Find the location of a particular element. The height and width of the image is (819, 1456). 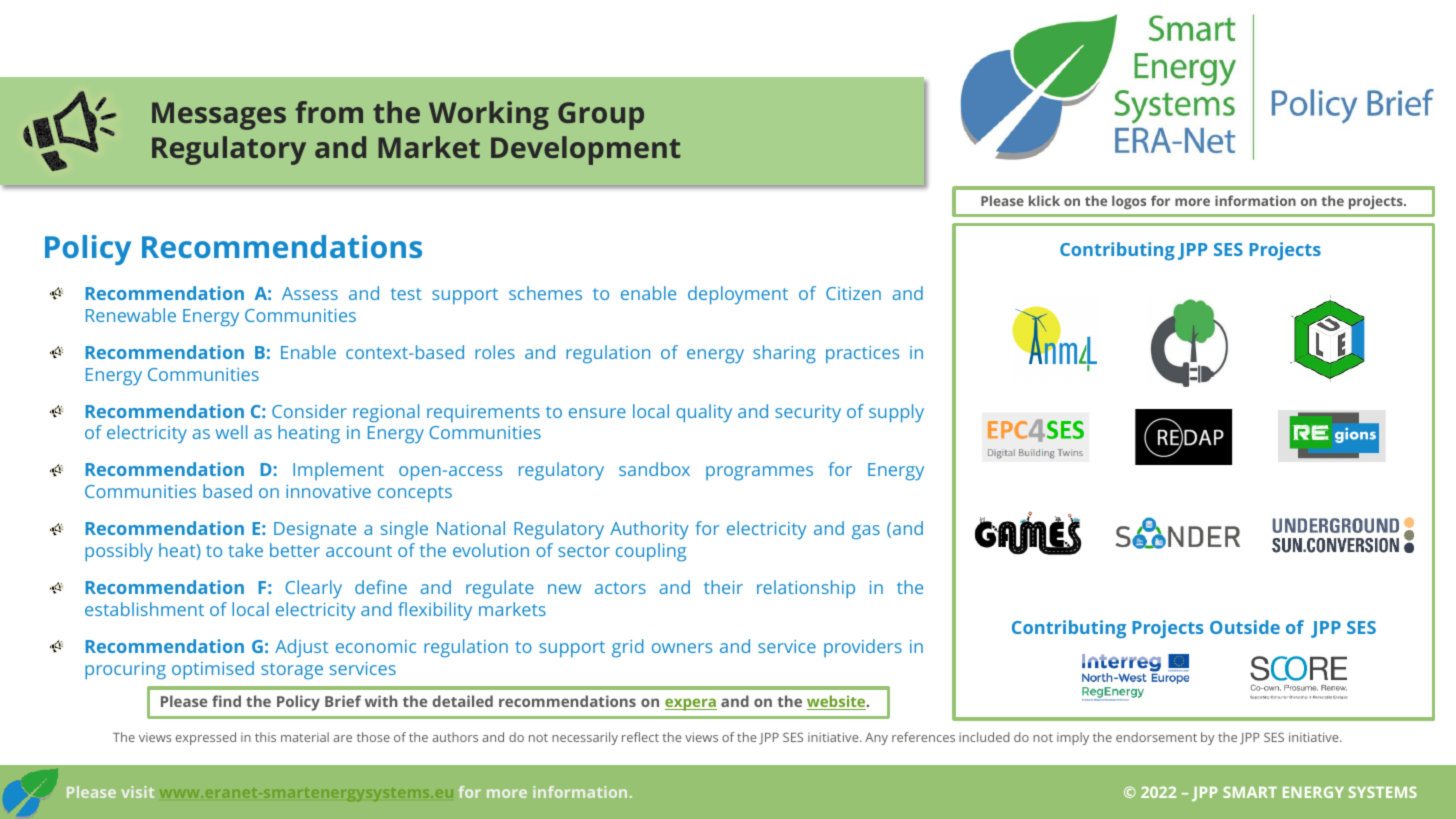

supply is located at coordinates (896, 413).
